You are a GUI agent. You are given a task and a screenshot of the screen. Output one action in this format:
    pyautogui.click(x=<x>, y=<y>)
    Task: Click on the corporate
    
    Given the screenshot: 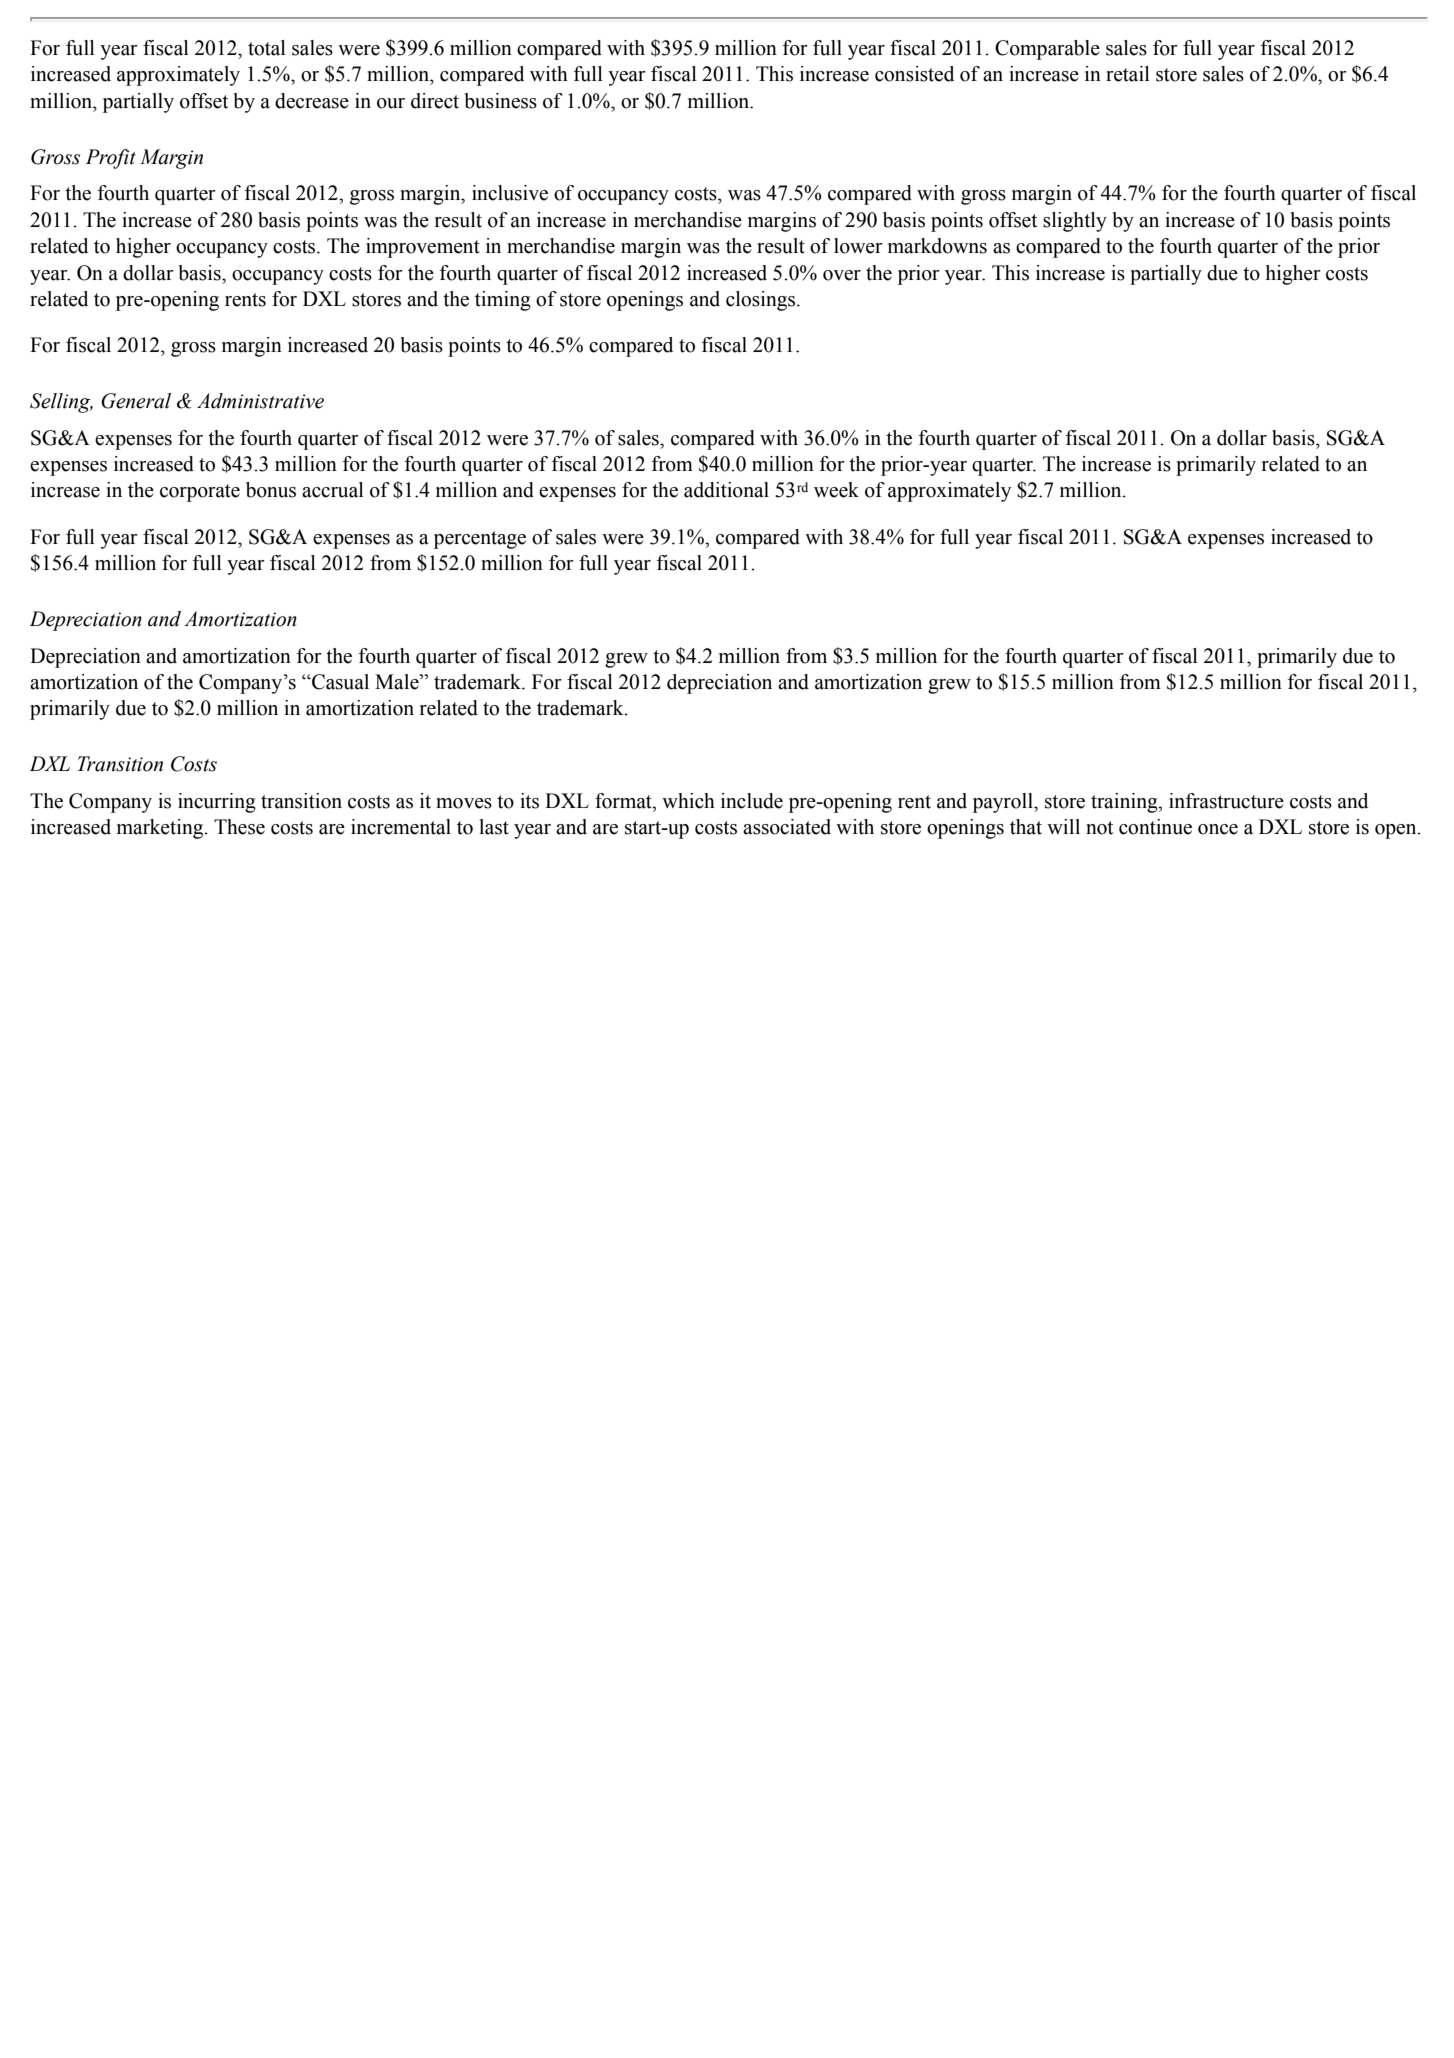 What is the action you would take?
    pyautogui.click(x=200, y=493)
